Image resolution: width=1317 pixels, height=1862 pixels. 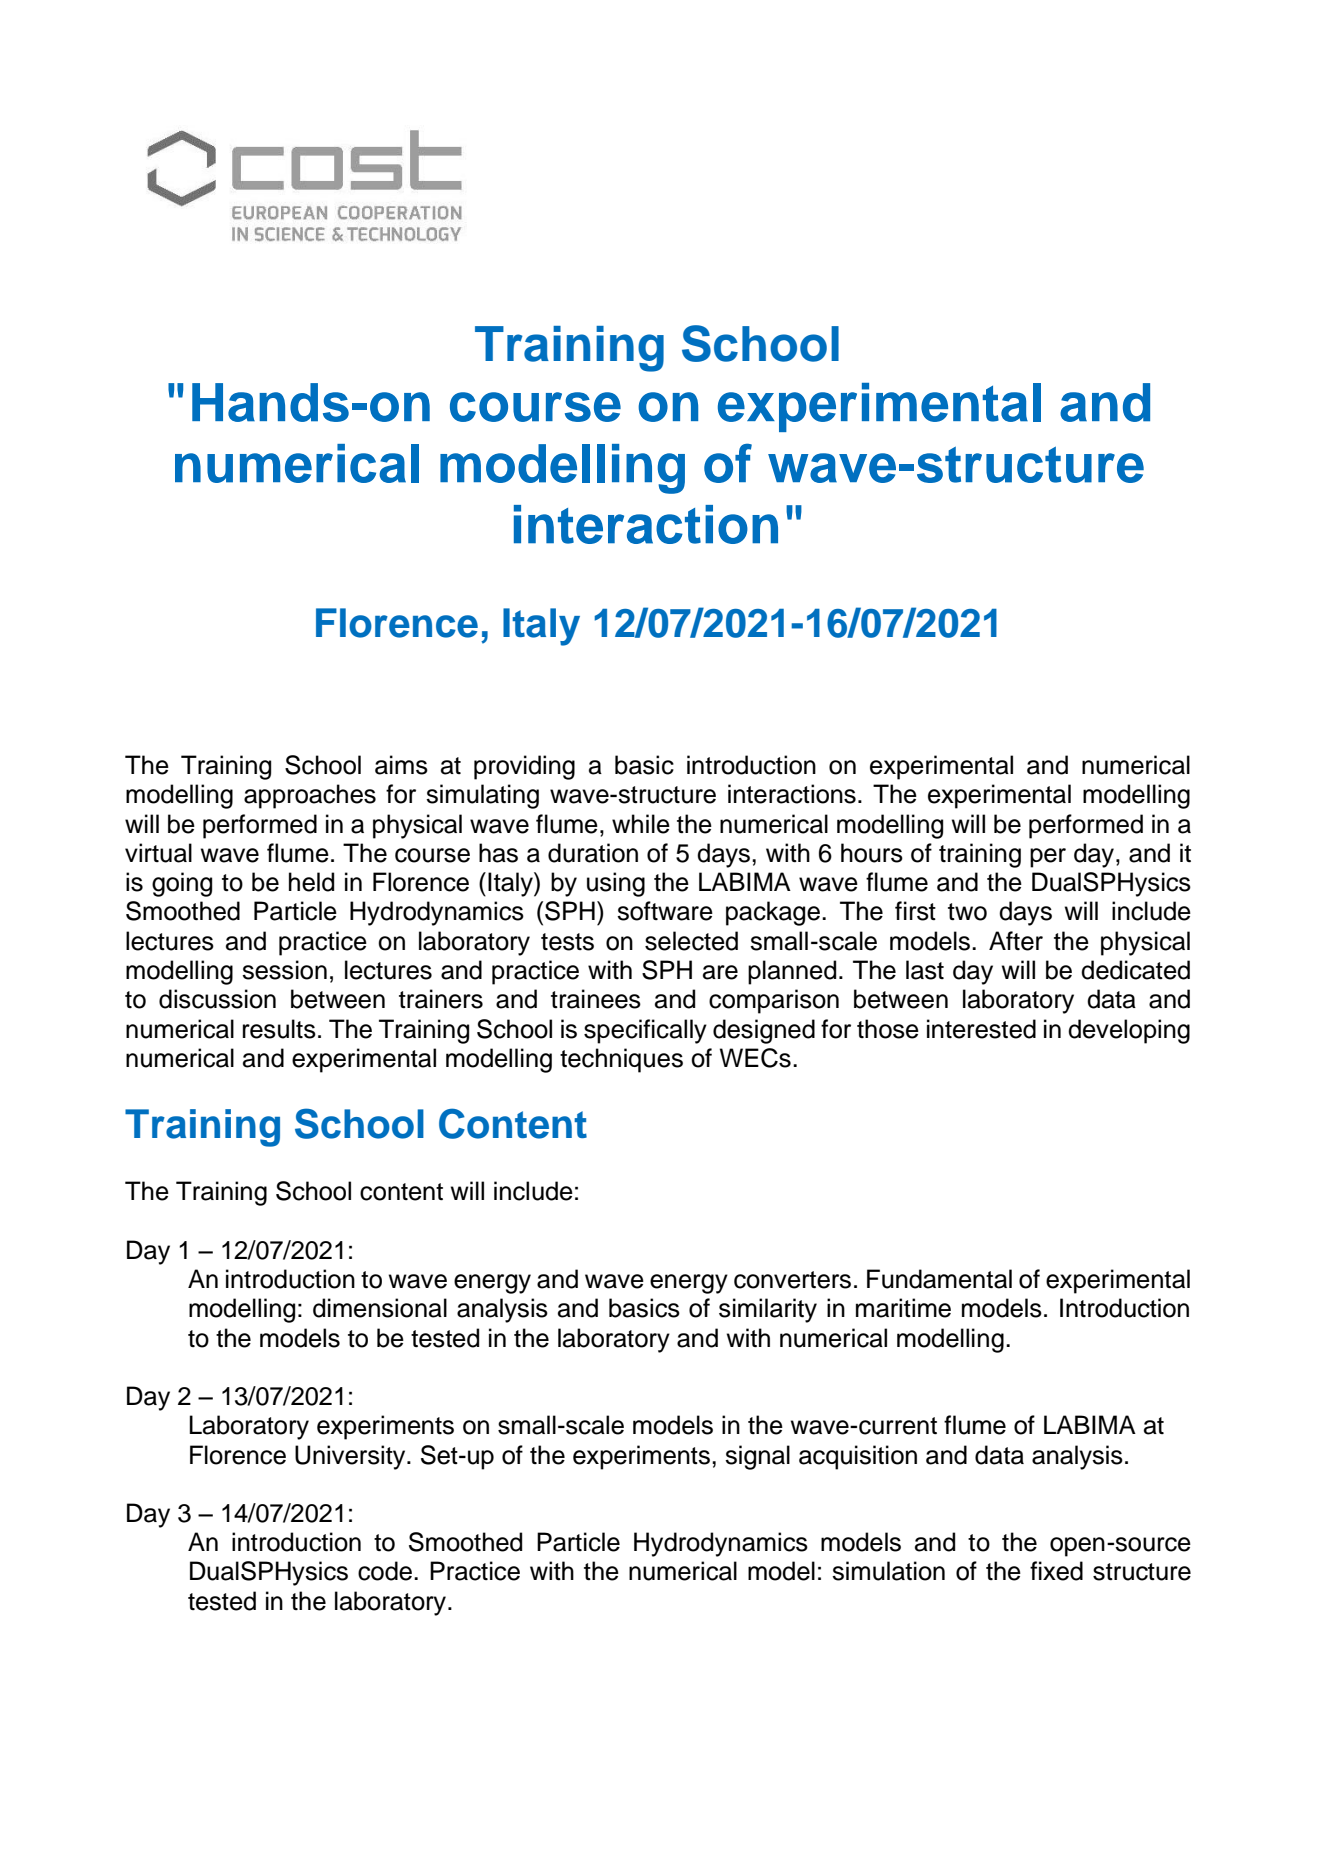 I want to click on Fundamental, so click(x=939, y=1279).
